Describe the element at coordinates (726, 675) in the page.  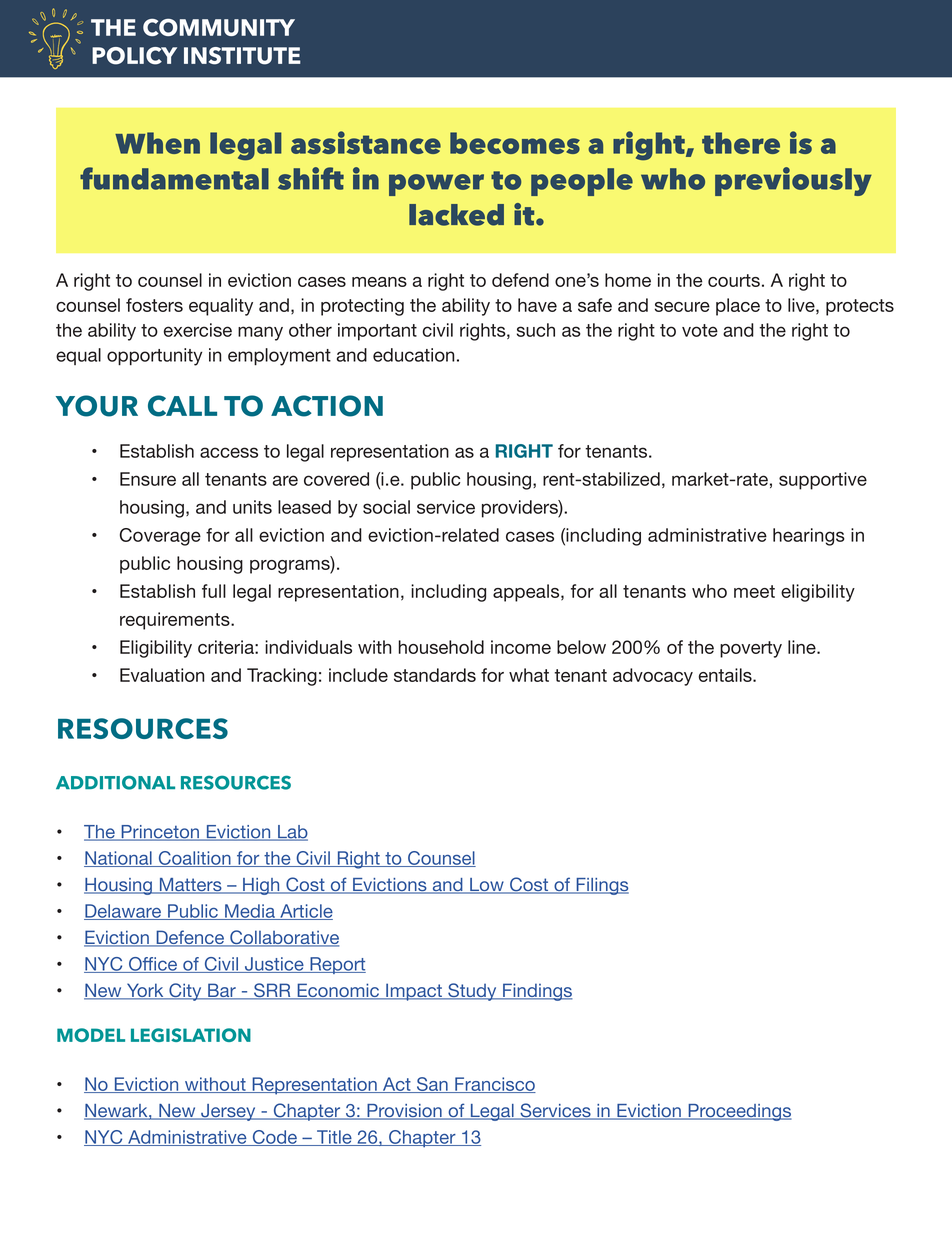
I see `entails` at that location.
